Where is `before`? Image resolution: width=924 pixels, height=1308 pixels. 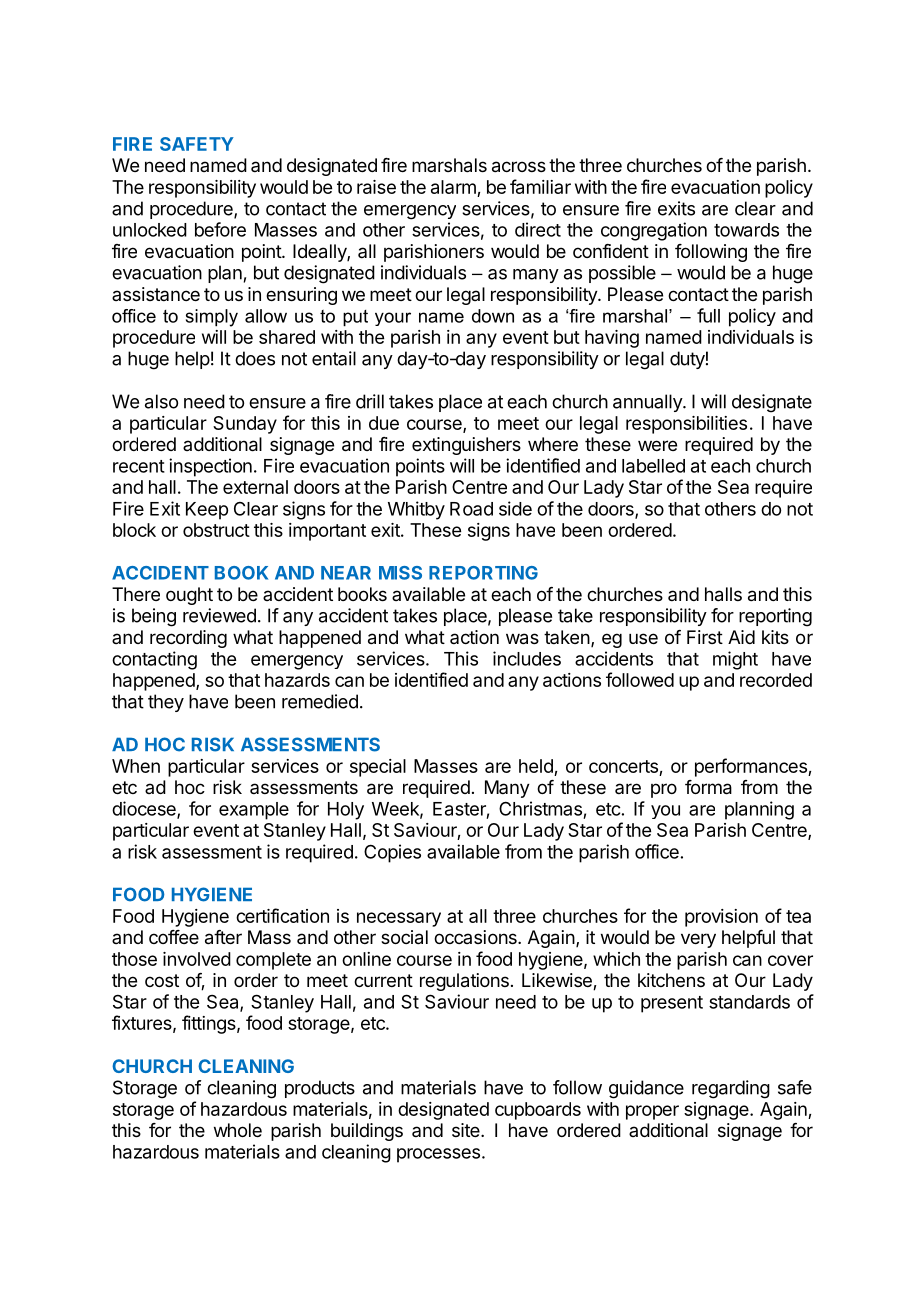
before is located at coordinates (220, 229).
